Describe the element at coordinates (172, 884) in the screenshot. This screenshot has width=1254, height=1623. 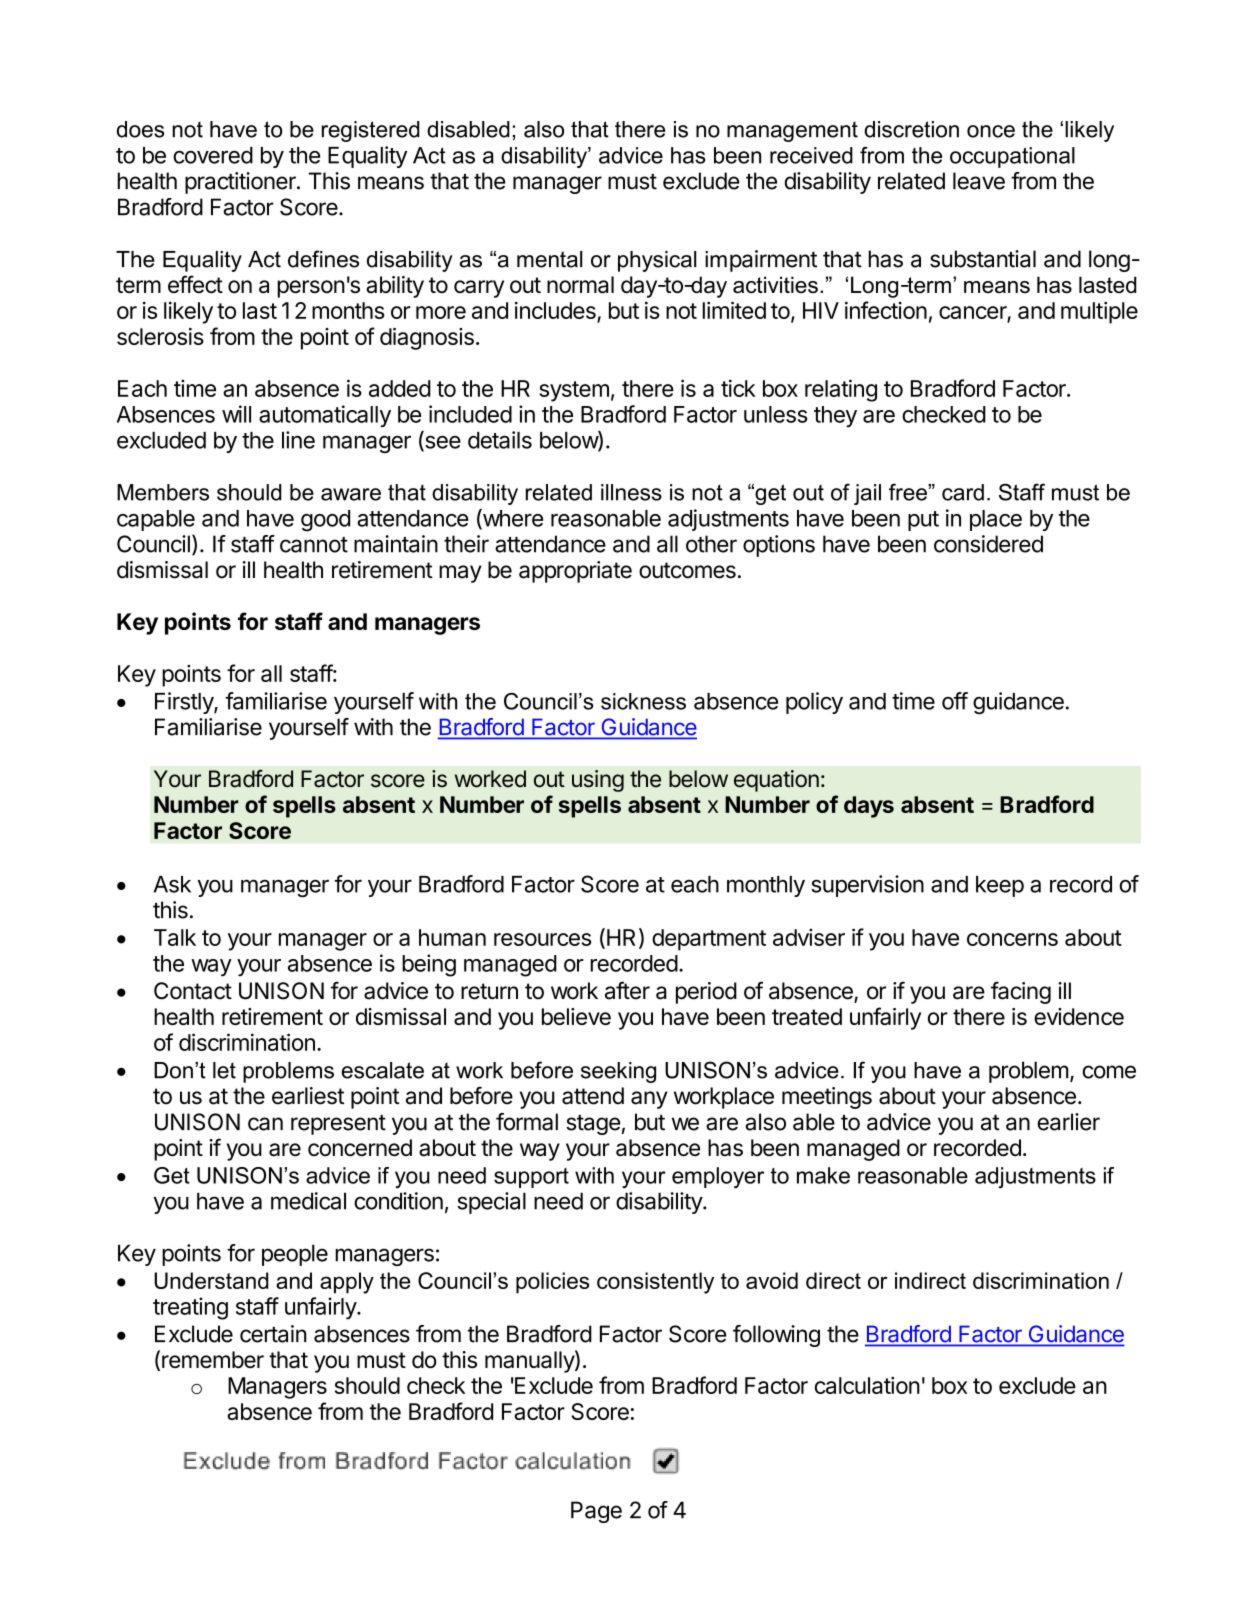
I see `Ask` at that location.
